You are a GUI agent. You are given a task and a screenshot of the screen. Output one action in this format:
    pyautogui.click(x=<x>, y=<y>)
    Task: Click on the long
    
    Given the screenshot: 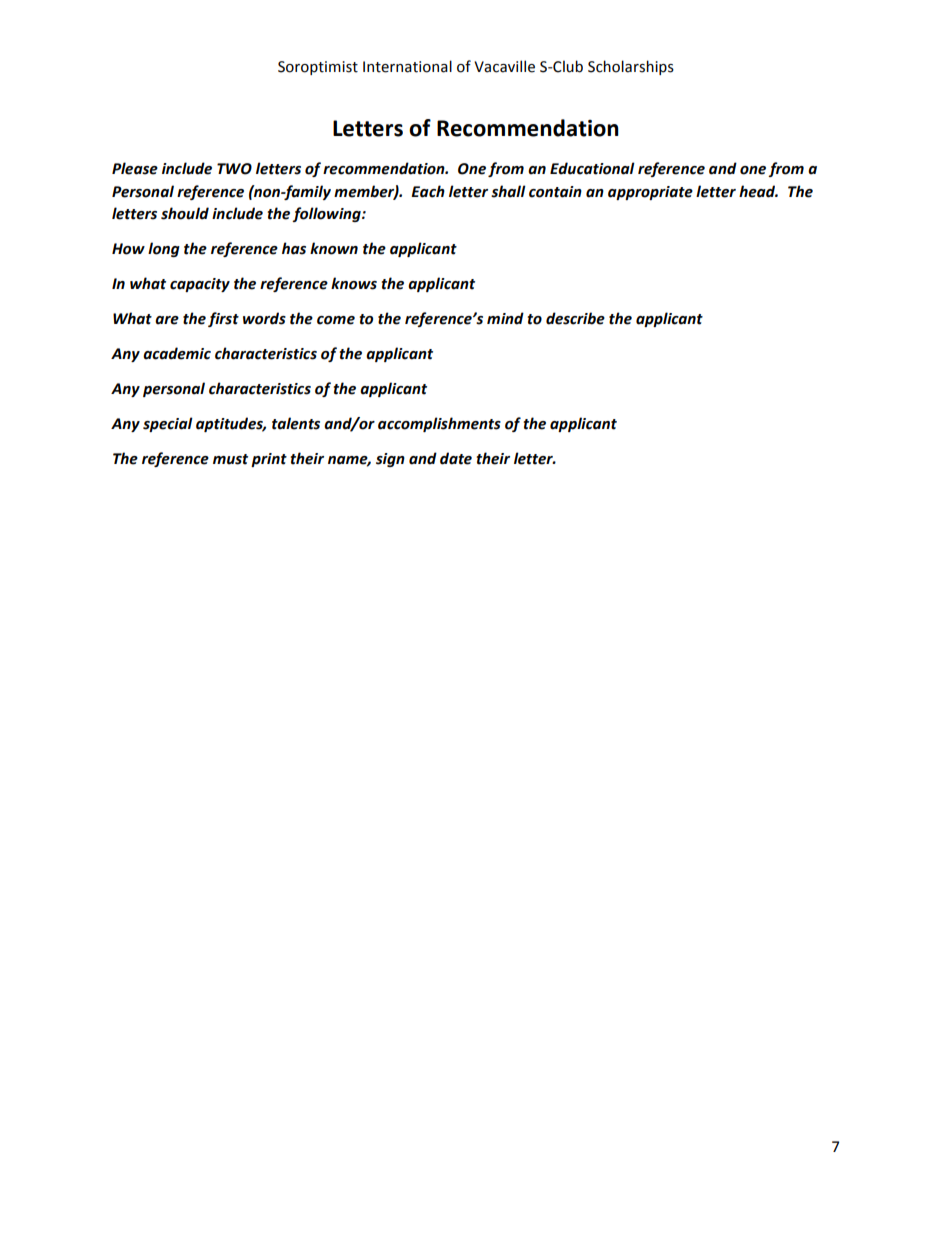 What is the action you would take?
    pyautogui.click(x=164, y=249)
